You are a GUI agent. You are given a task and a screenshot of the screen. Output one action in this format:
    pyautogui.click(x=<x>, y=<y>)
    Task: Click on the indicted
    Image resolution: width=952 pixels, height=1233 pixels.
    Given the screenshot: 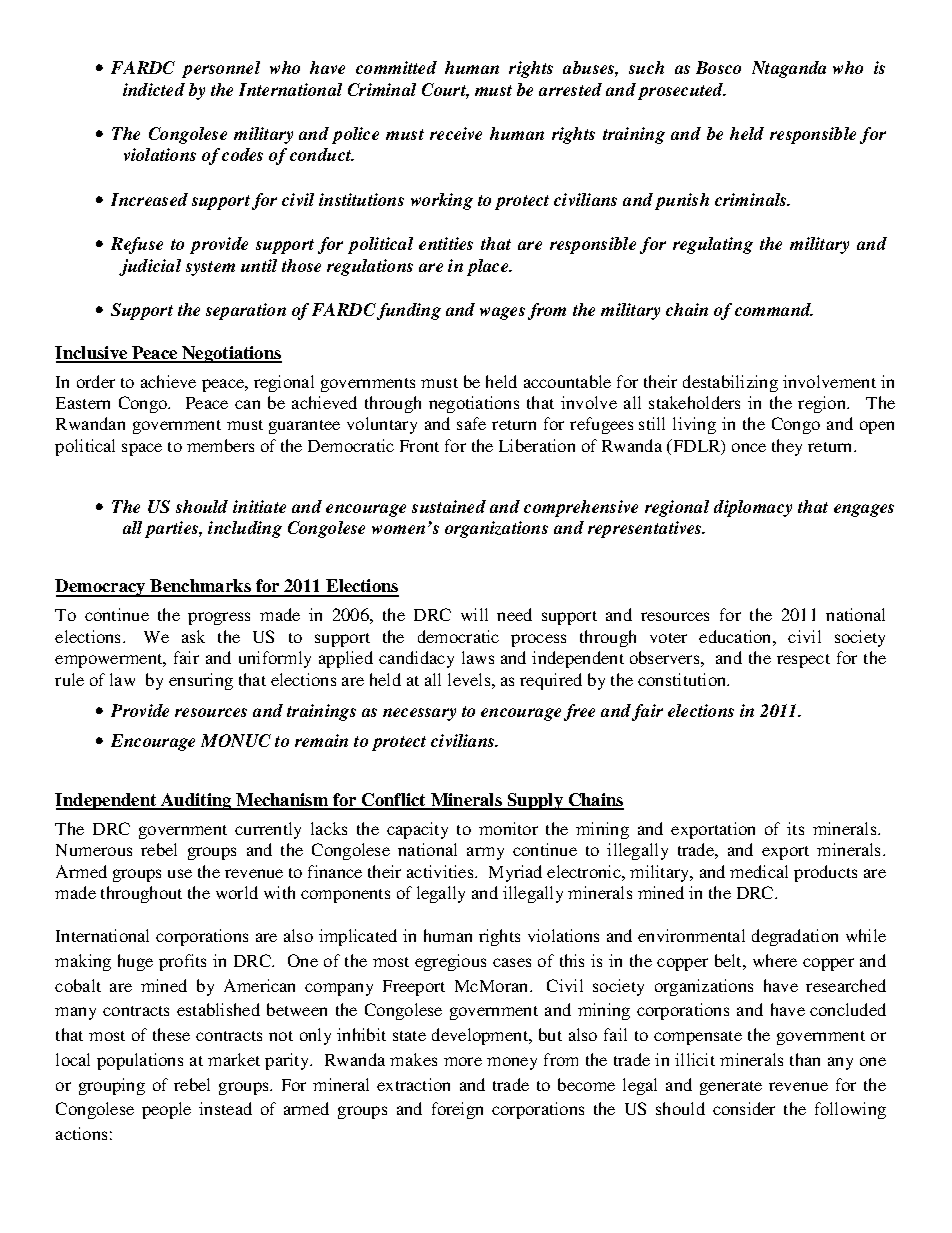 What is the action you would take?
    pyautogui.click(x=154, y=89)
